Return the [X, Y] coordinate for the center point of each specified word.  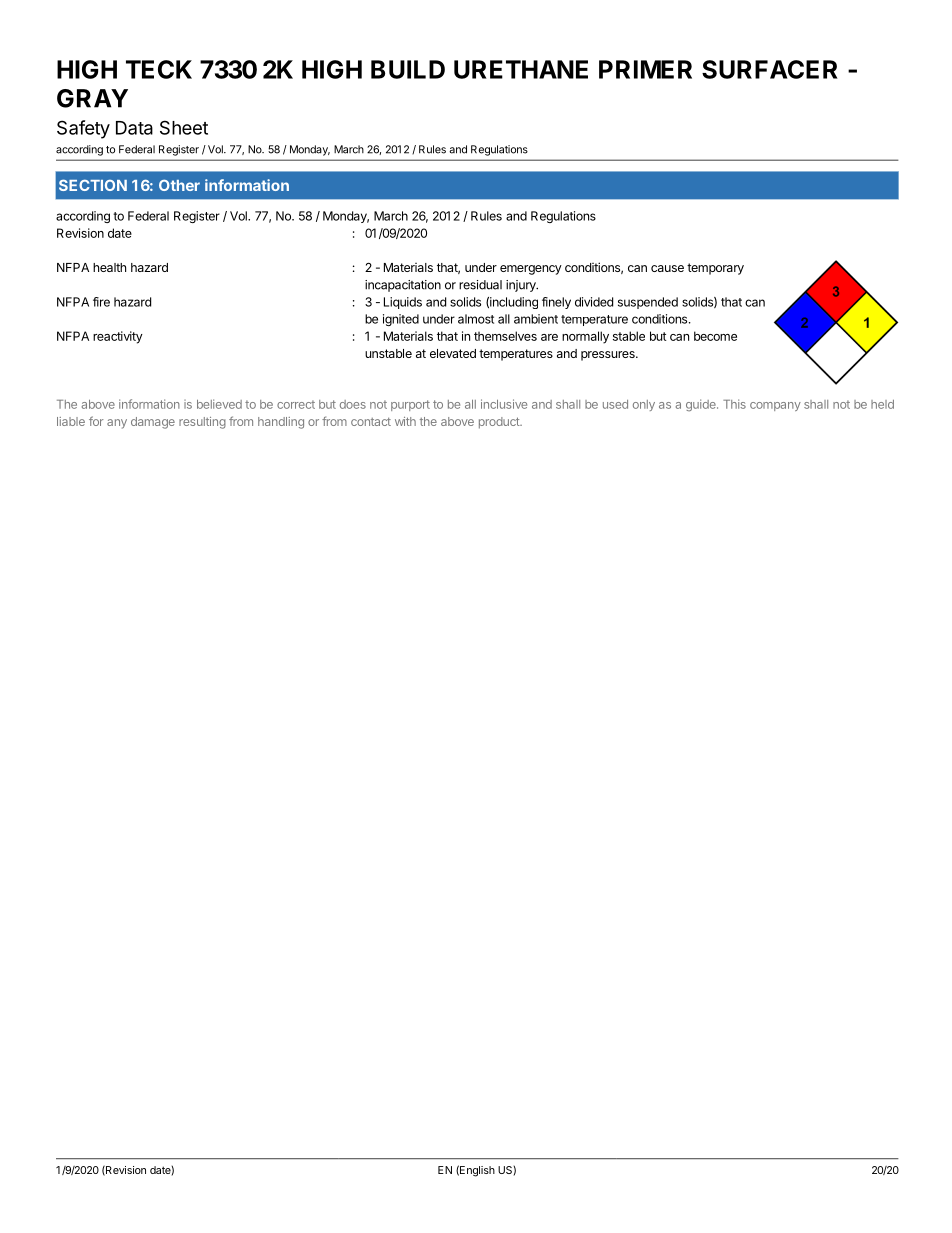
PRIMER [645, 69]
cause [667, 268]
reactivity [118, 337]
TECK [159, 69]
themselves [505, 336]
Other [179, 185]
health [109, 267]
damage [153, 423]
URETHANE [521, 69]
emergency [531, 270]
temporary [715, 269]
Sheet [184, 127]
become [715, 336]
